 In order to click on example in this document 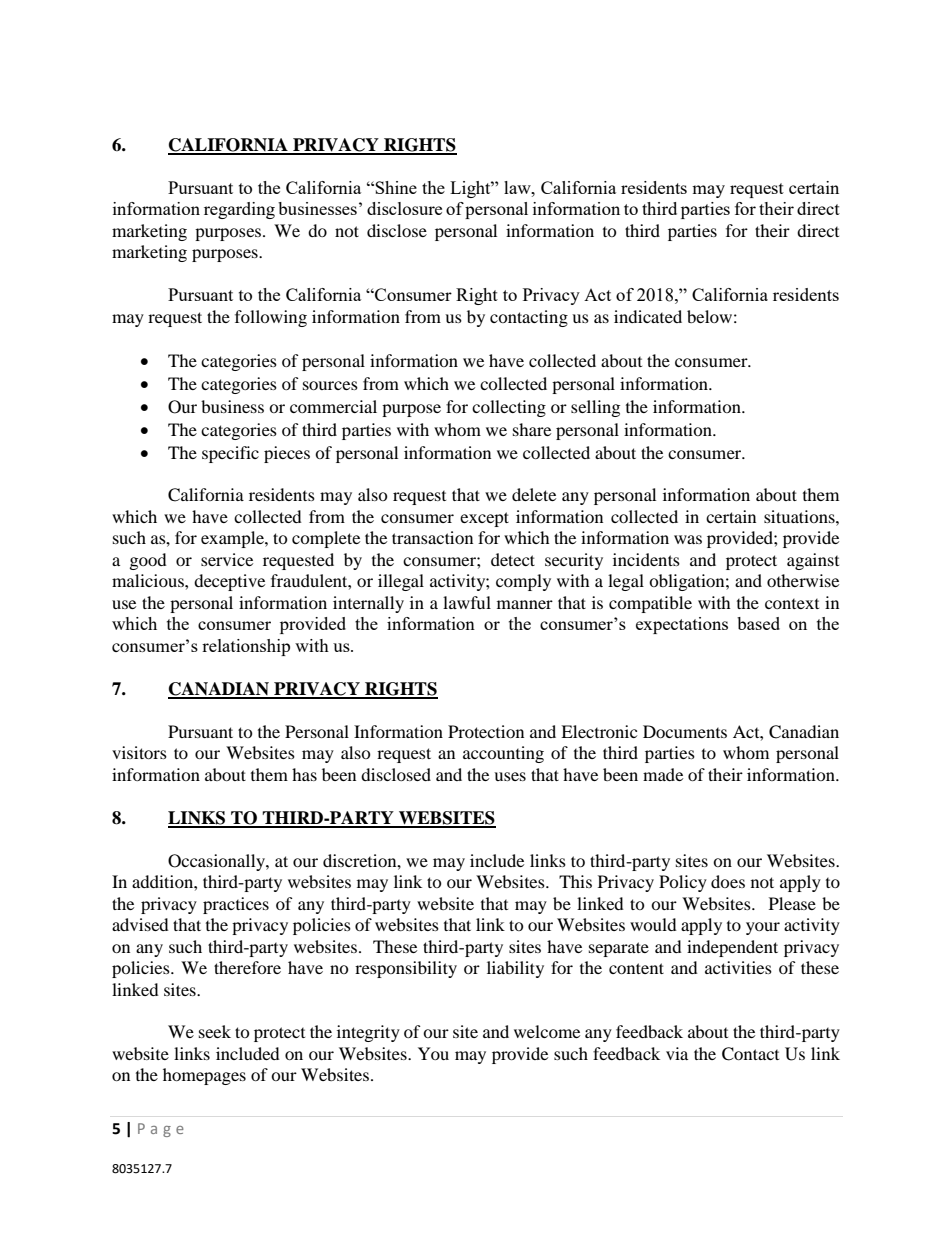, I will do `click(233, 539)`.
